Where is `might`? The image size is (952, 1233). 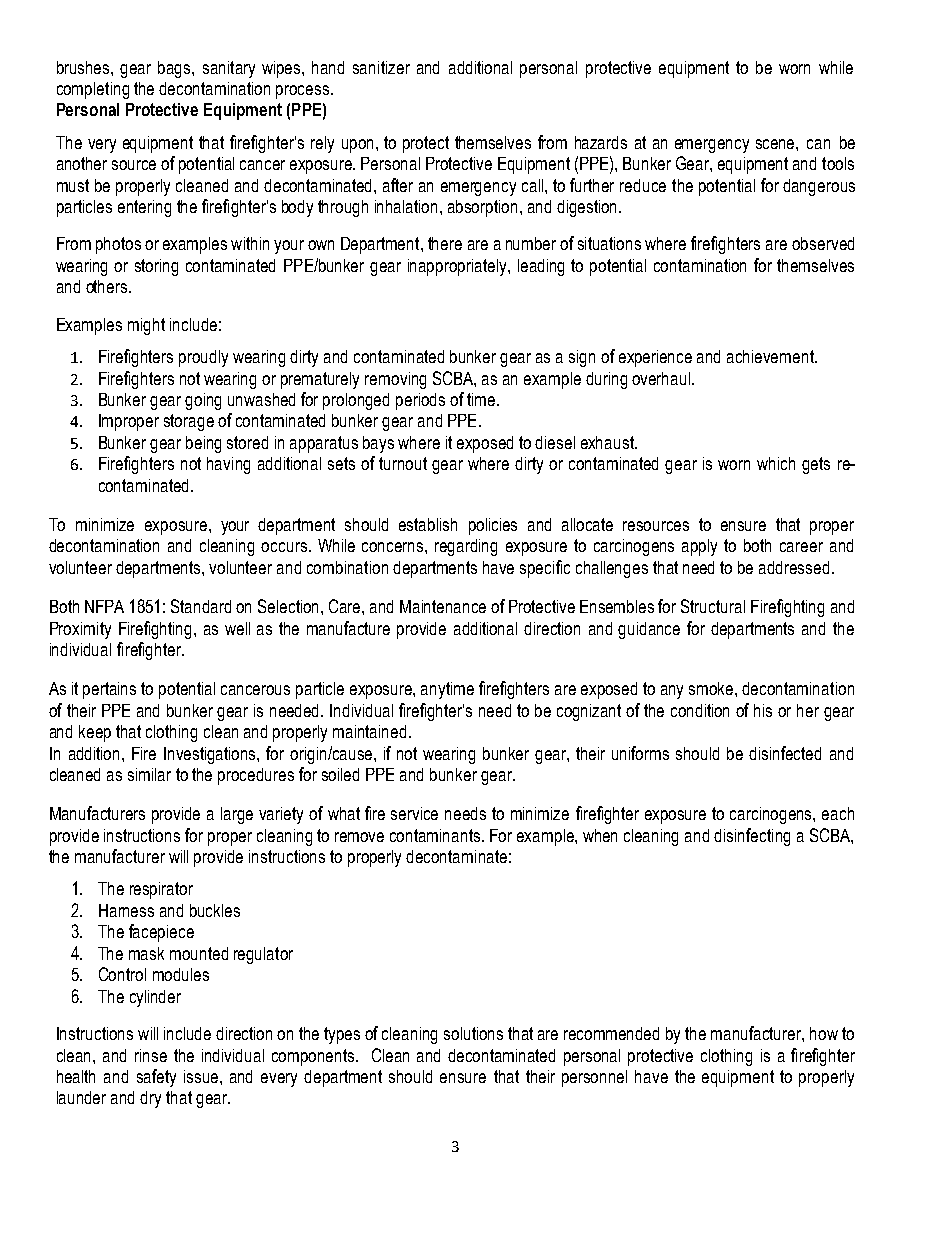
might is located at coordinates (146, 326).
